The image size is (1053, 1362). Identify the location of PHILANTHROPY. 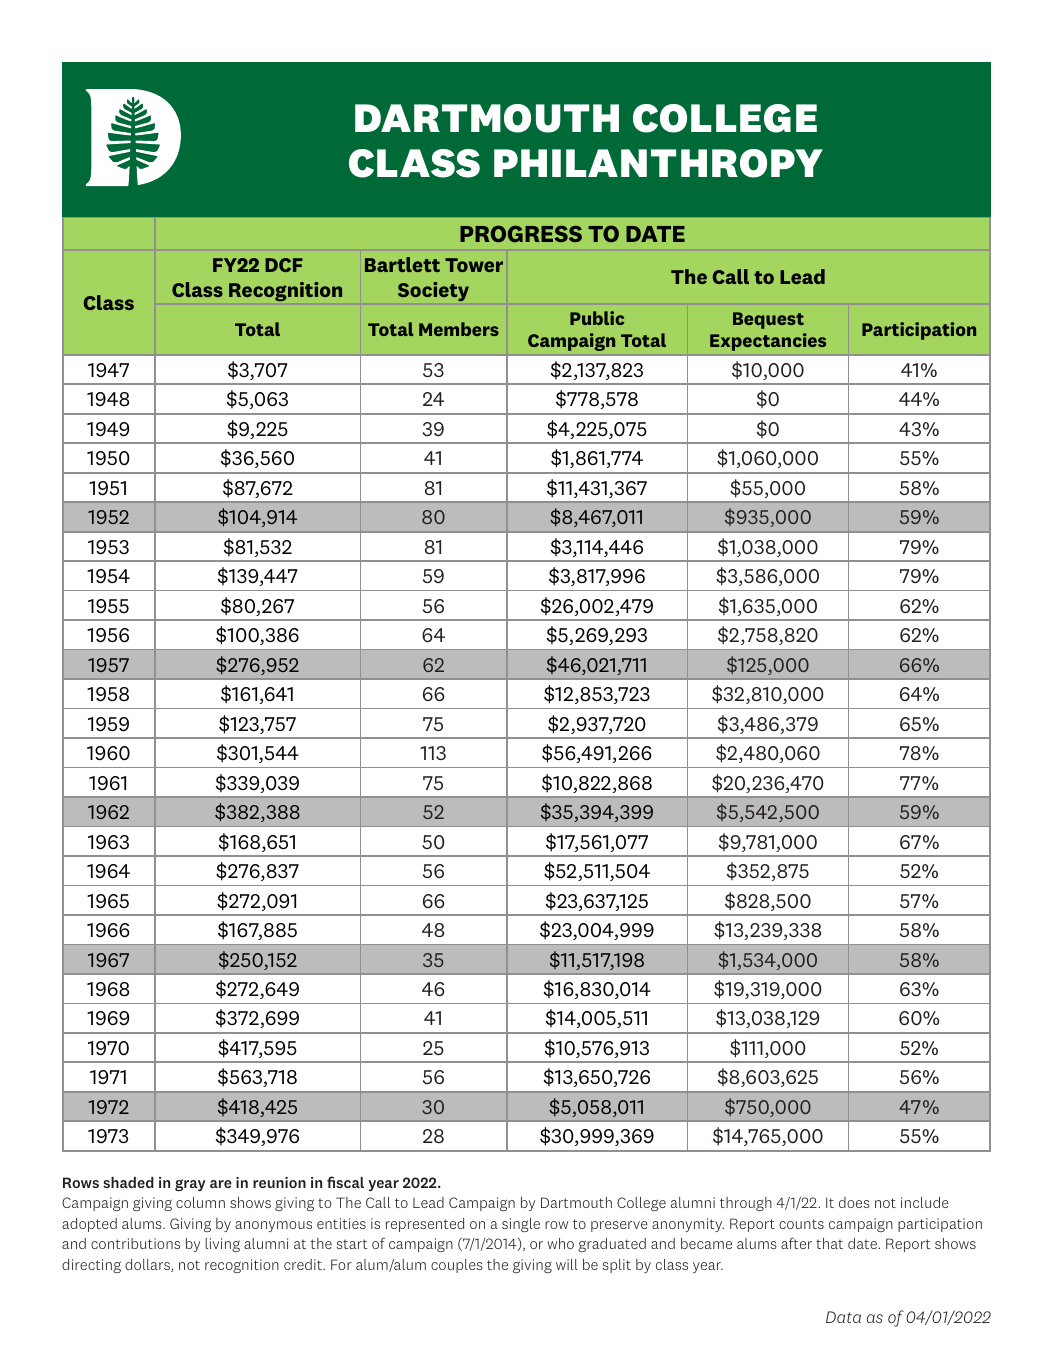
(658, 163).
